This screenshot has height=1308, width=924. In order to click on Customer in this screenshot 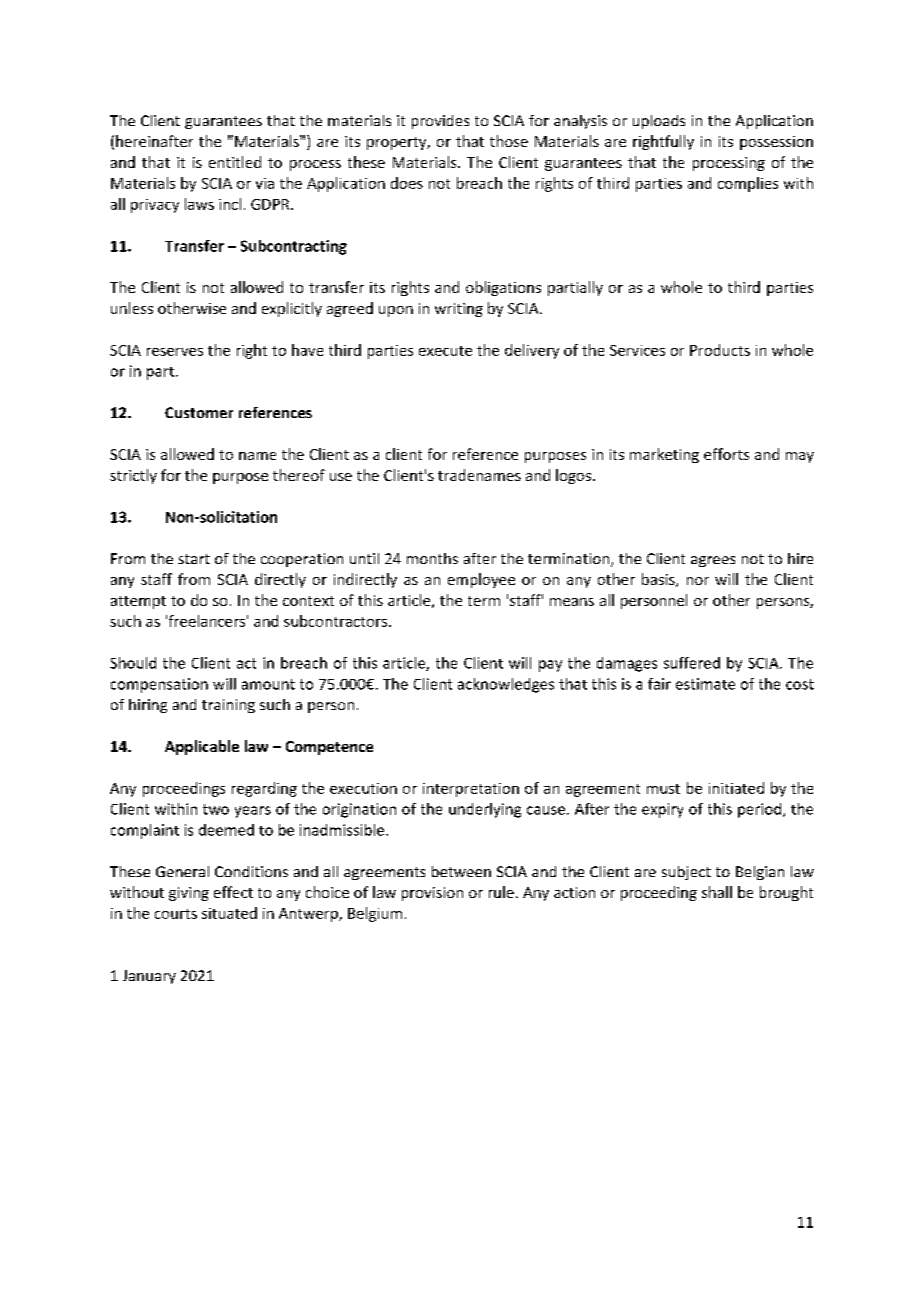, I will do `click(199, 412)`.
